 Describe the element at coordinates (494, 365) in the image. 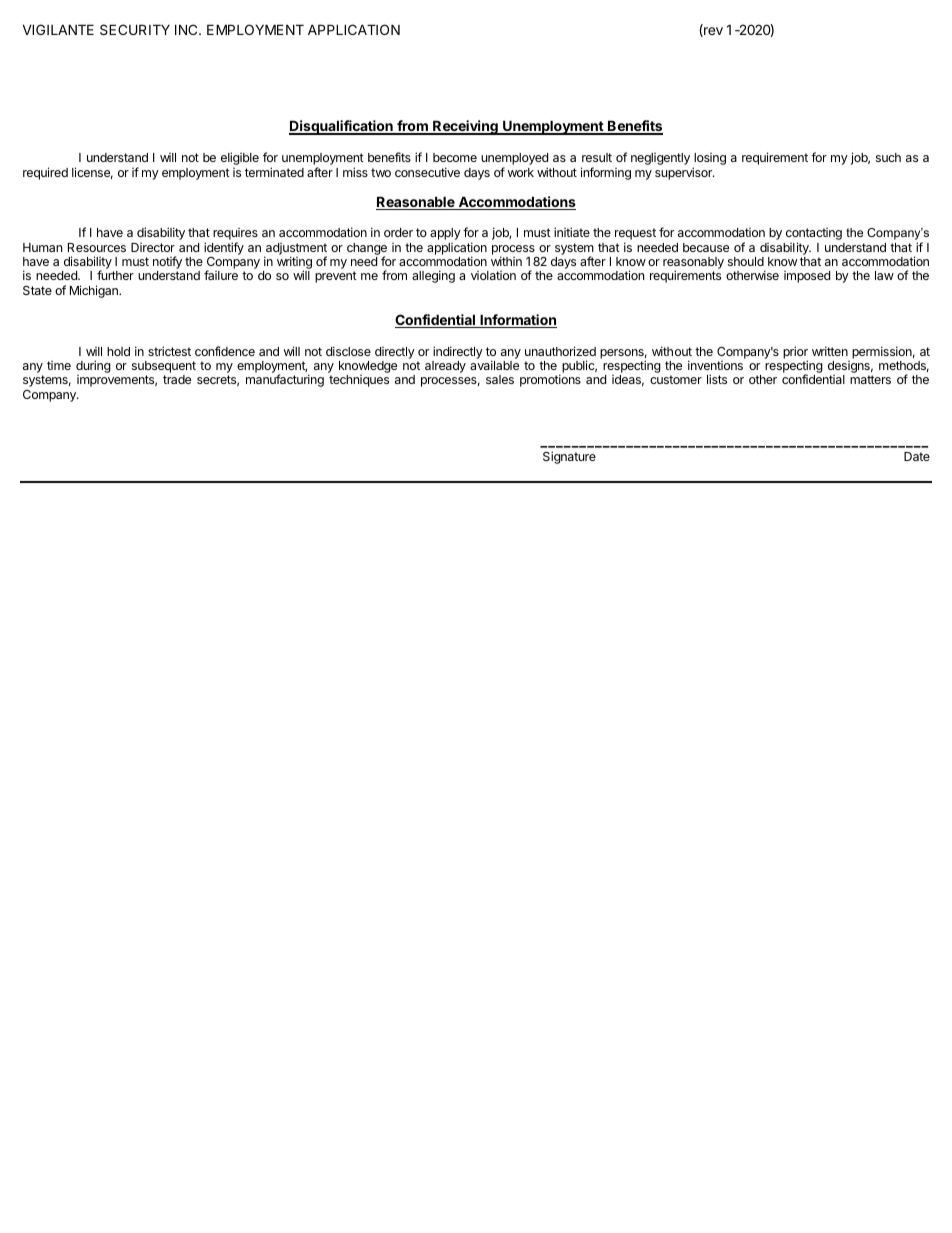

I see `available` at that location.
